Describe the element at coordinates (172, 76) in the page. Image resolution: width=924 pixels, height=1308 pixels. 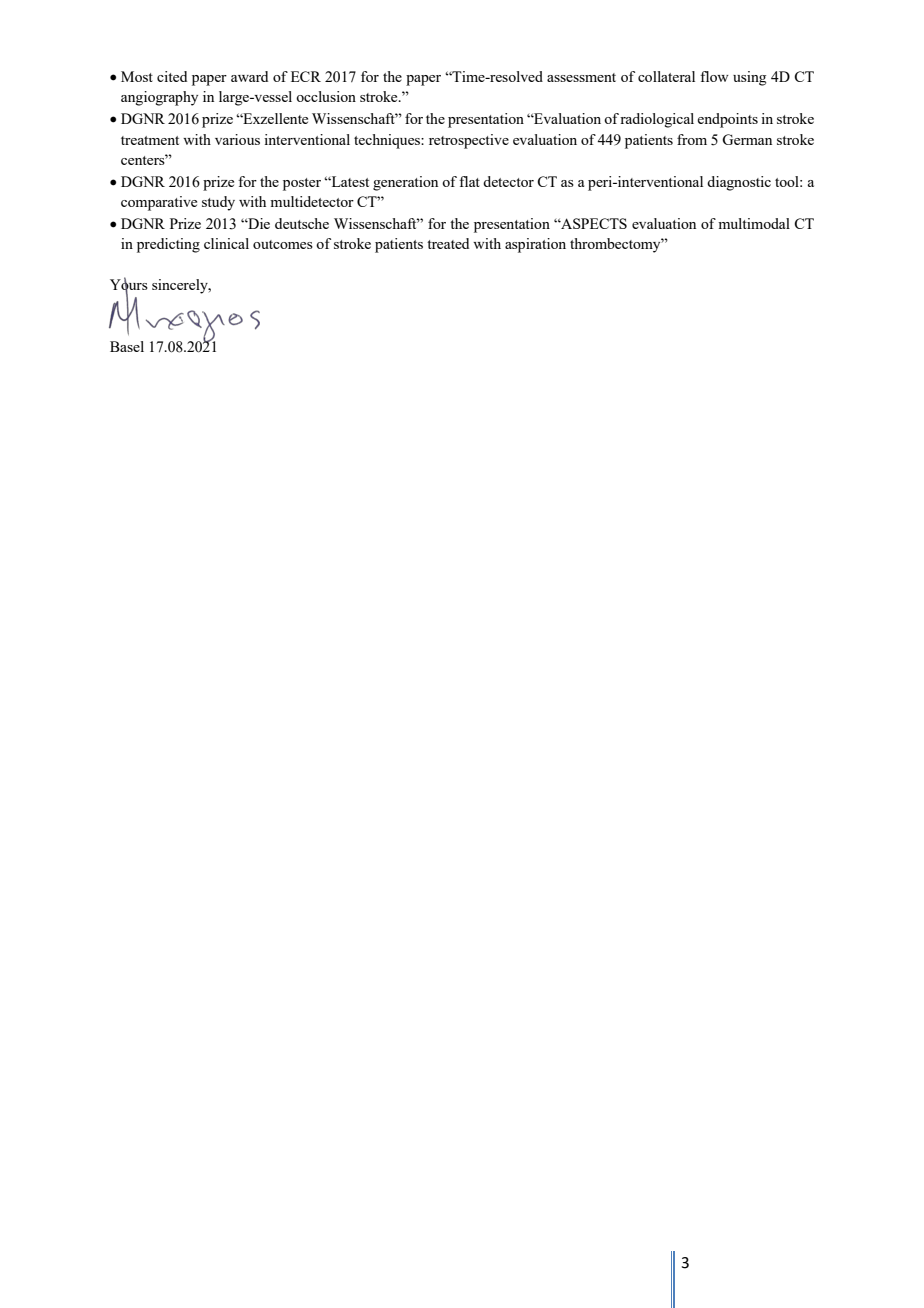
I see `cited` at that location.
